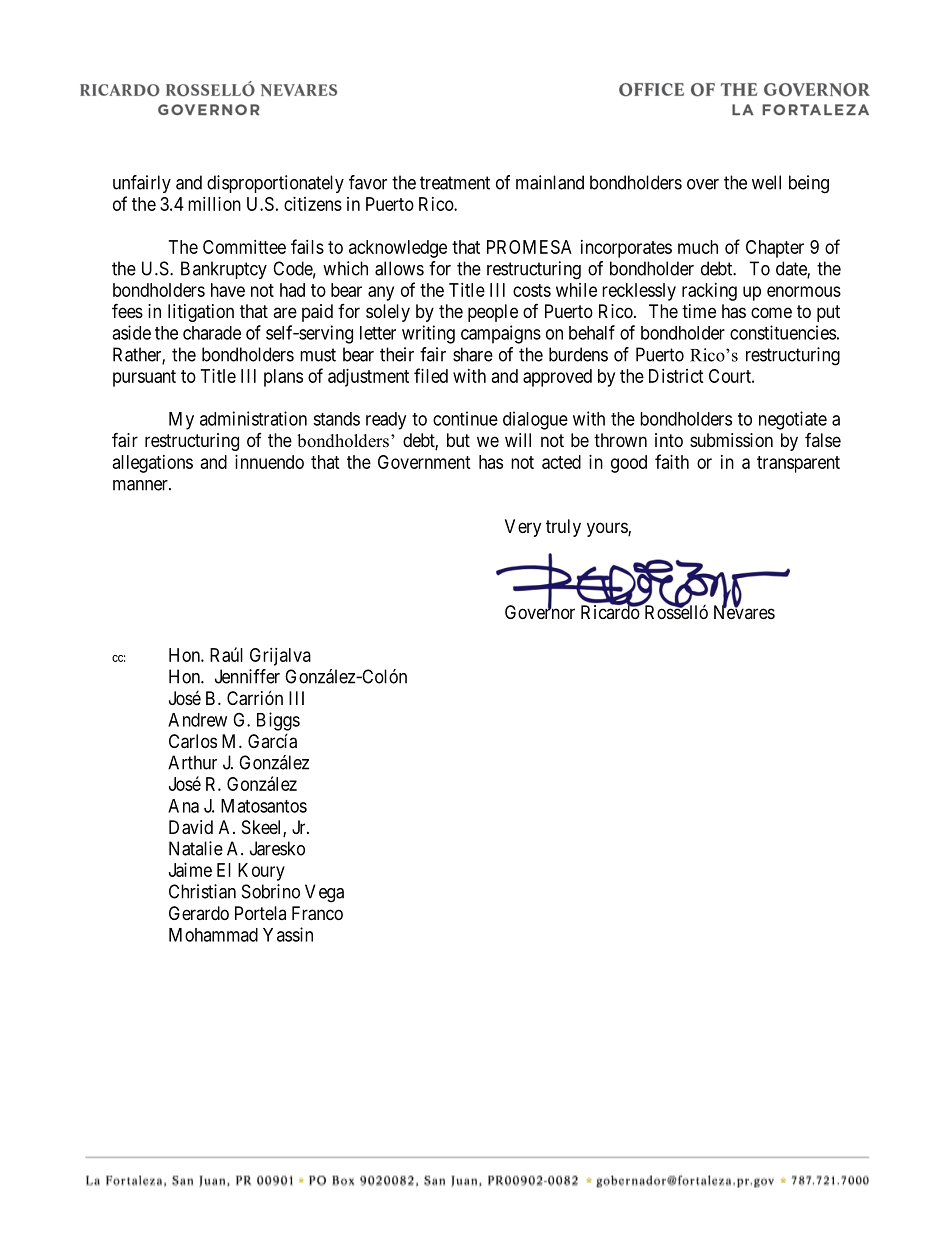 The image size is (952, 1233). Describe the element at coordinates (324, 893) in the document. I see `Vega` at that location.
